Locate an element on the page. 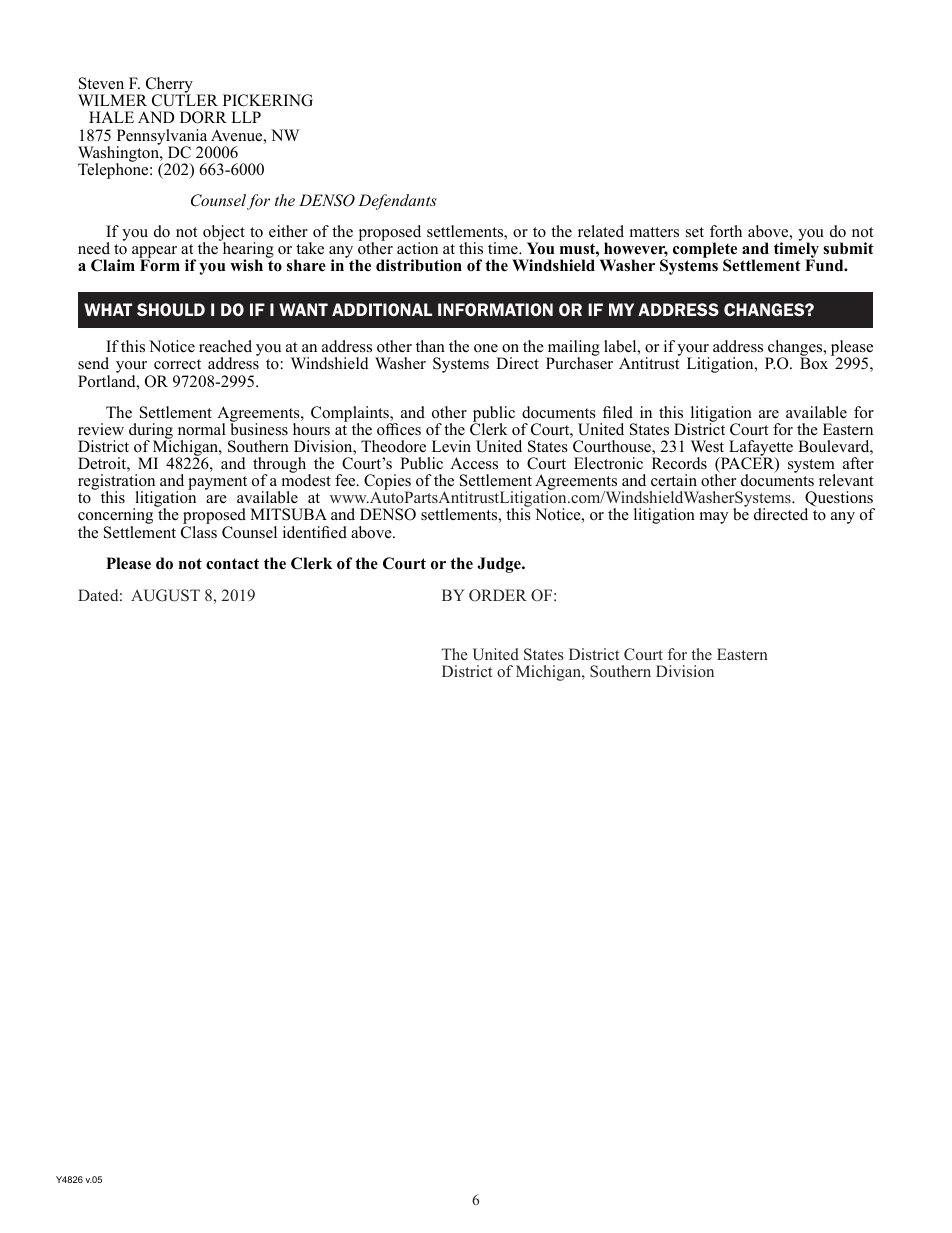 The width and height of the page is (952, 1233). payment is located at coordinates (217, 483).
